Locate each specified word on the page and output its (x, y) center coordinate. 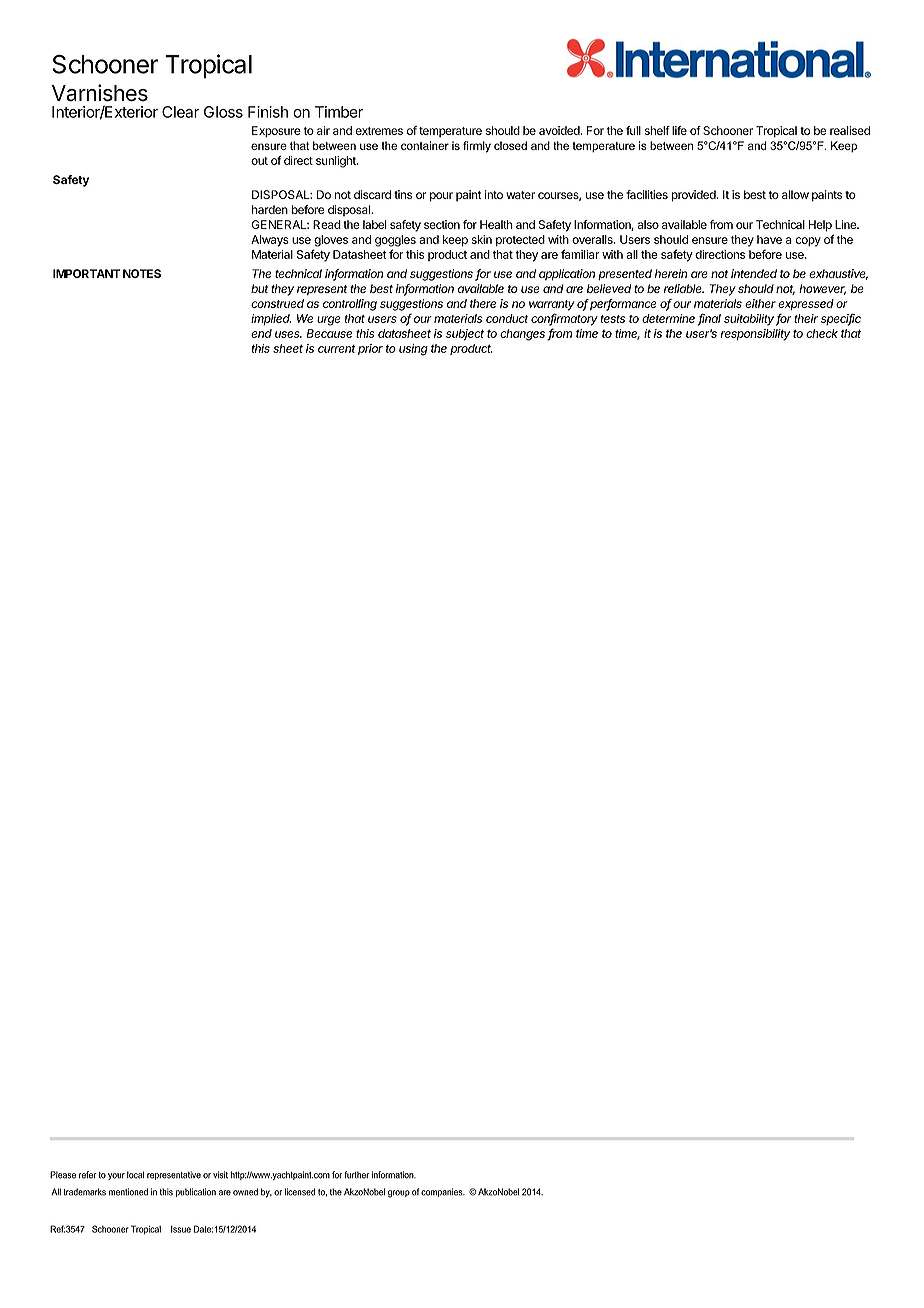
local (135, 1175)
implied (271, 320)
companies (443, 1192)
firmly (477, 147)
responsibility (755, 335)
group (399, 1194)
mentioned (128, 1192)
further (357, 1175)
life (679, 130)
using (413, 350)
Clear (181, 112)
